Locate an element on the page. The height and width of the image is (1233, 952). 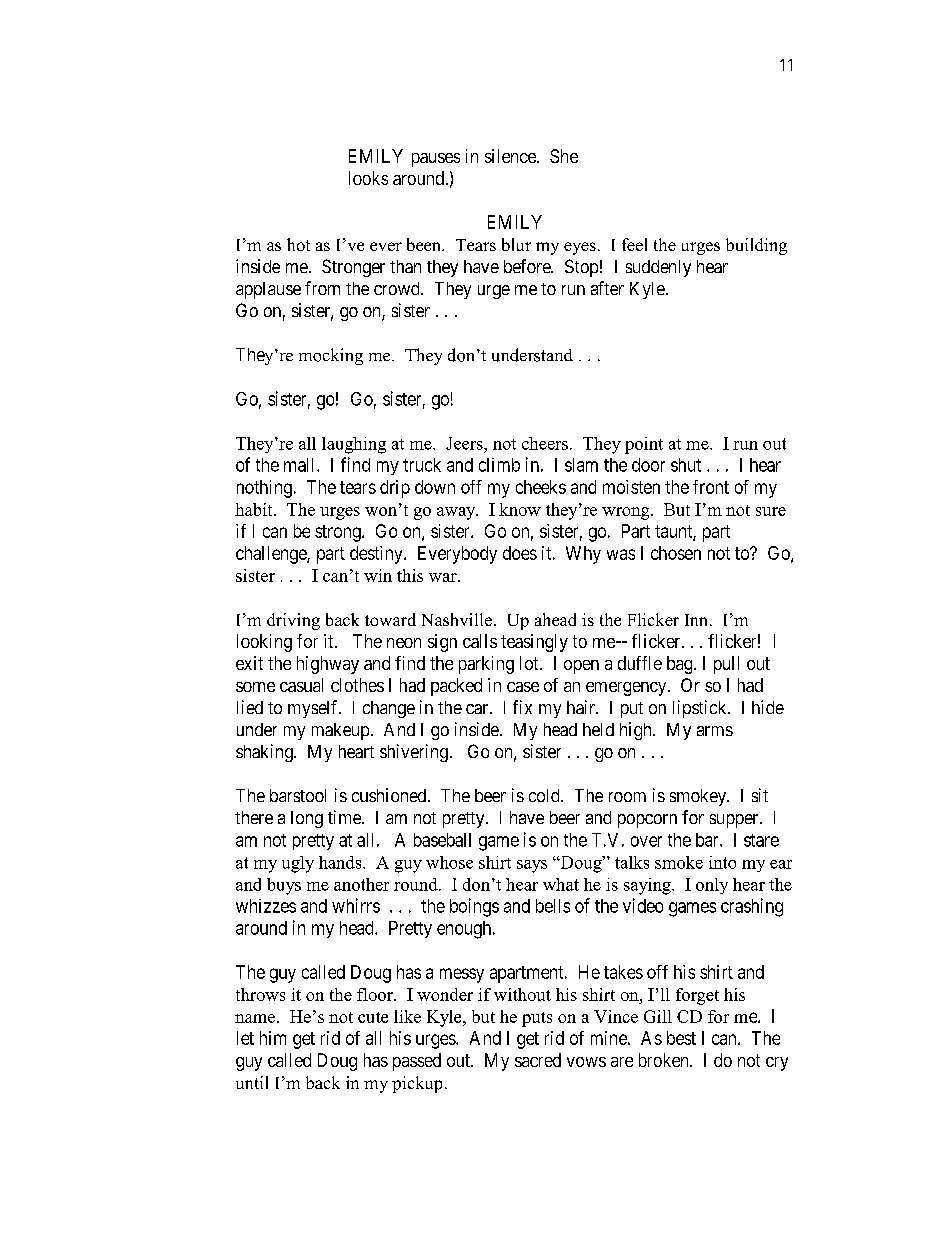
only is located at coordinates (712, 886).
